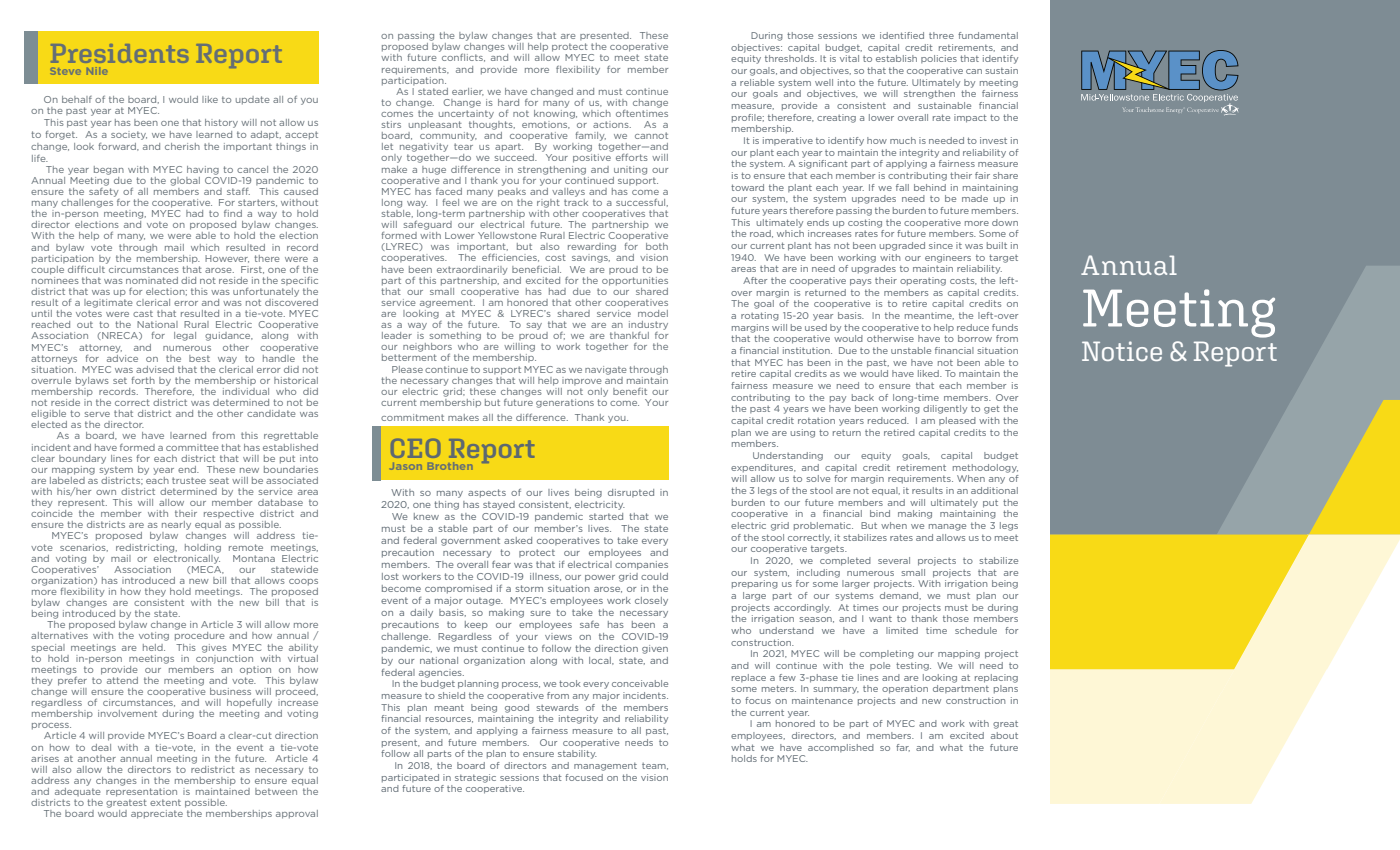  I want to click on policies, so click(939, 59).
